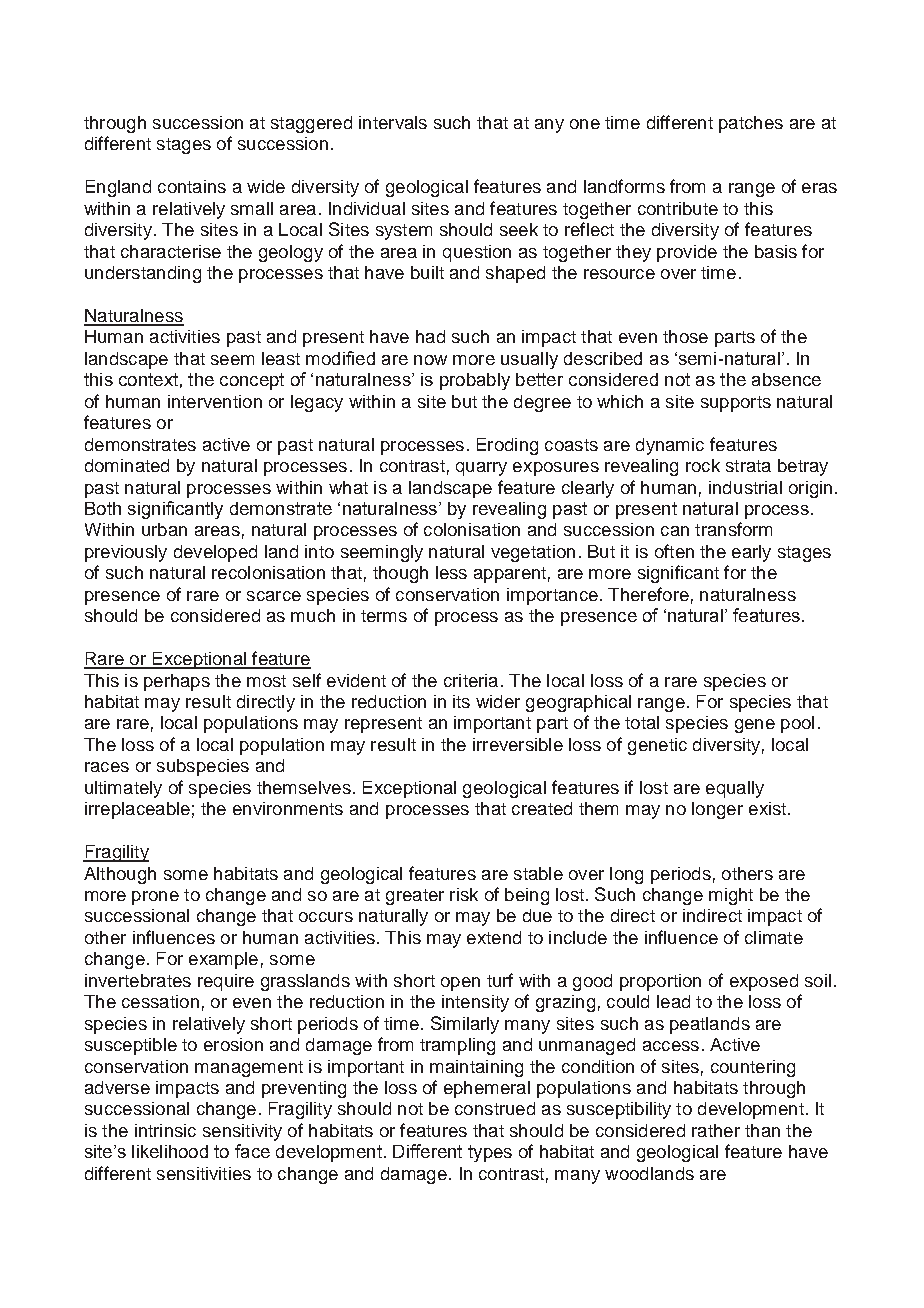  What do you see at coordinates (170, 1151) in the screenshot?
I see `likelihood` at bounding box center [170, 1151].
